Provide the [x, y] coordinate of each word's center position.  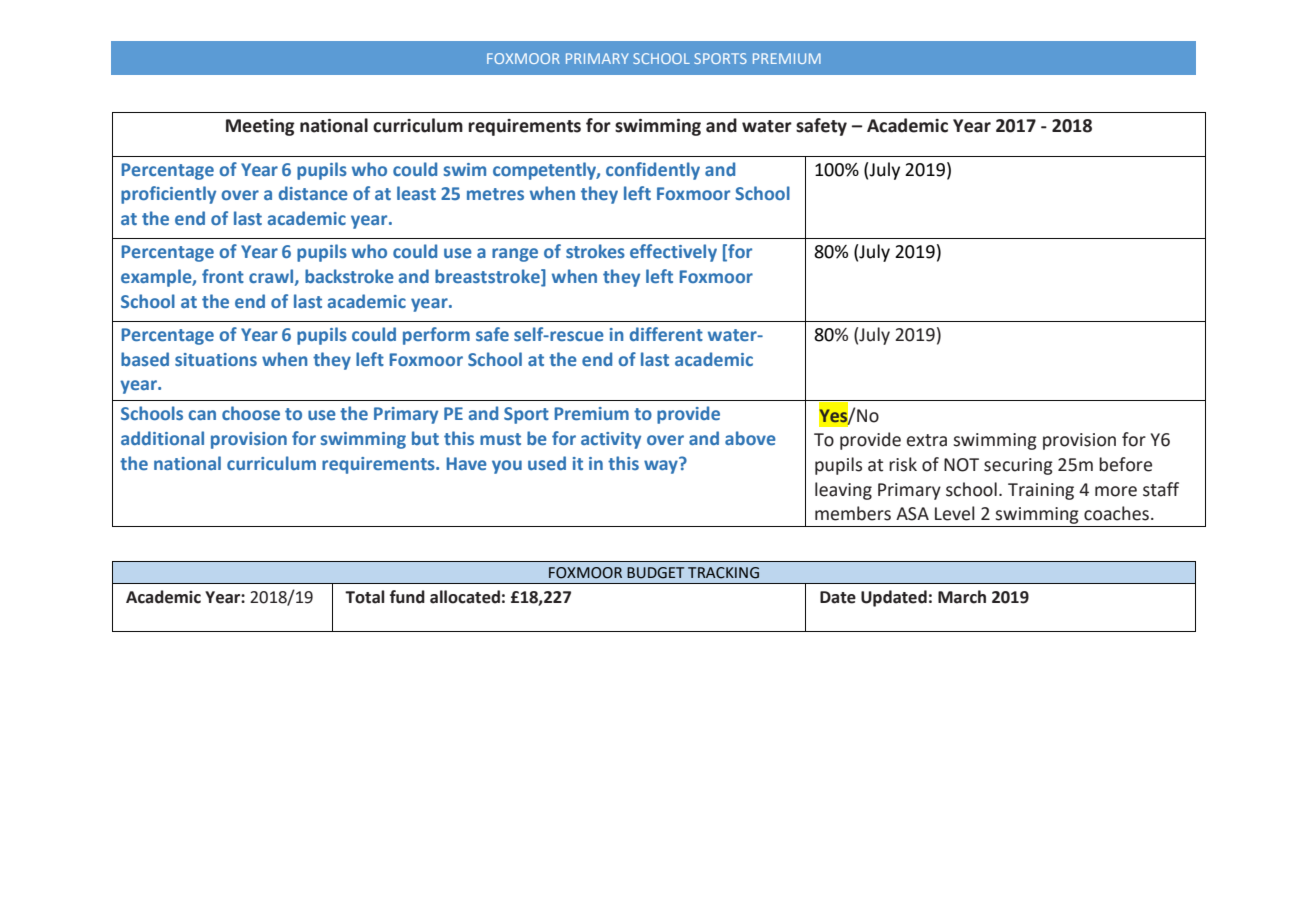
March [962, 597]
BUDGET [655, 573]
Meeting [260, 127]
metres [495, 194]
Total [365, 597]
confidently [653, 171]
